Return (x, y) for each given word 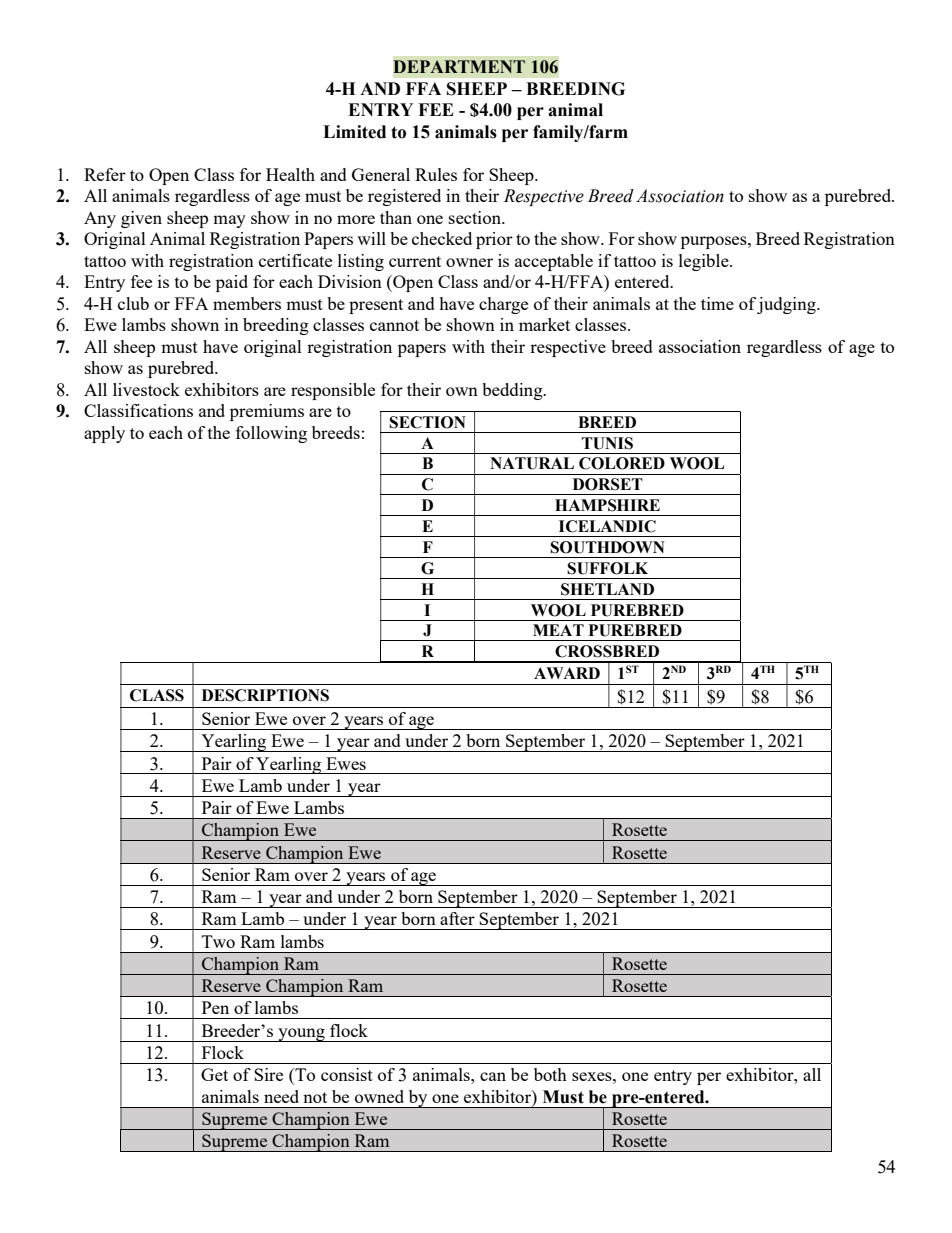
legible (705, 262)
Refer (105, 174)
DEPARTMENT (459, 66)
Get (214, 1074)
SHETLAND (607, 589)
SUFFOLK (607, 568)
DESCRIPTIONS (265, 695)
